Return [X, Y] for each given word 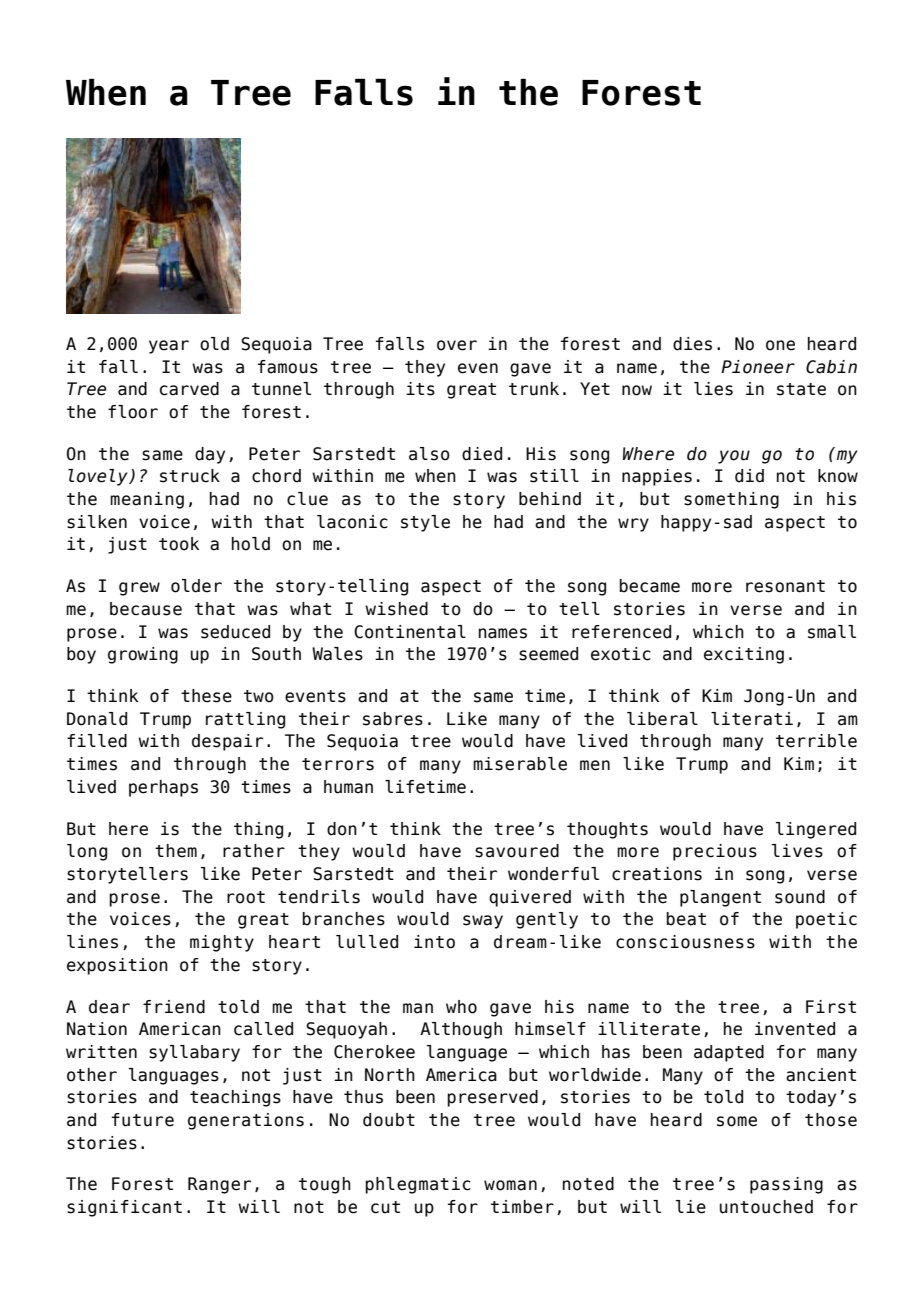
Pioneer [758, 367]
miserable [520, 764]
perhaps [163, 788]
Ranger [219, 1185]
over [457, 345]
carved [189, 389]
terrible [816, 741]
